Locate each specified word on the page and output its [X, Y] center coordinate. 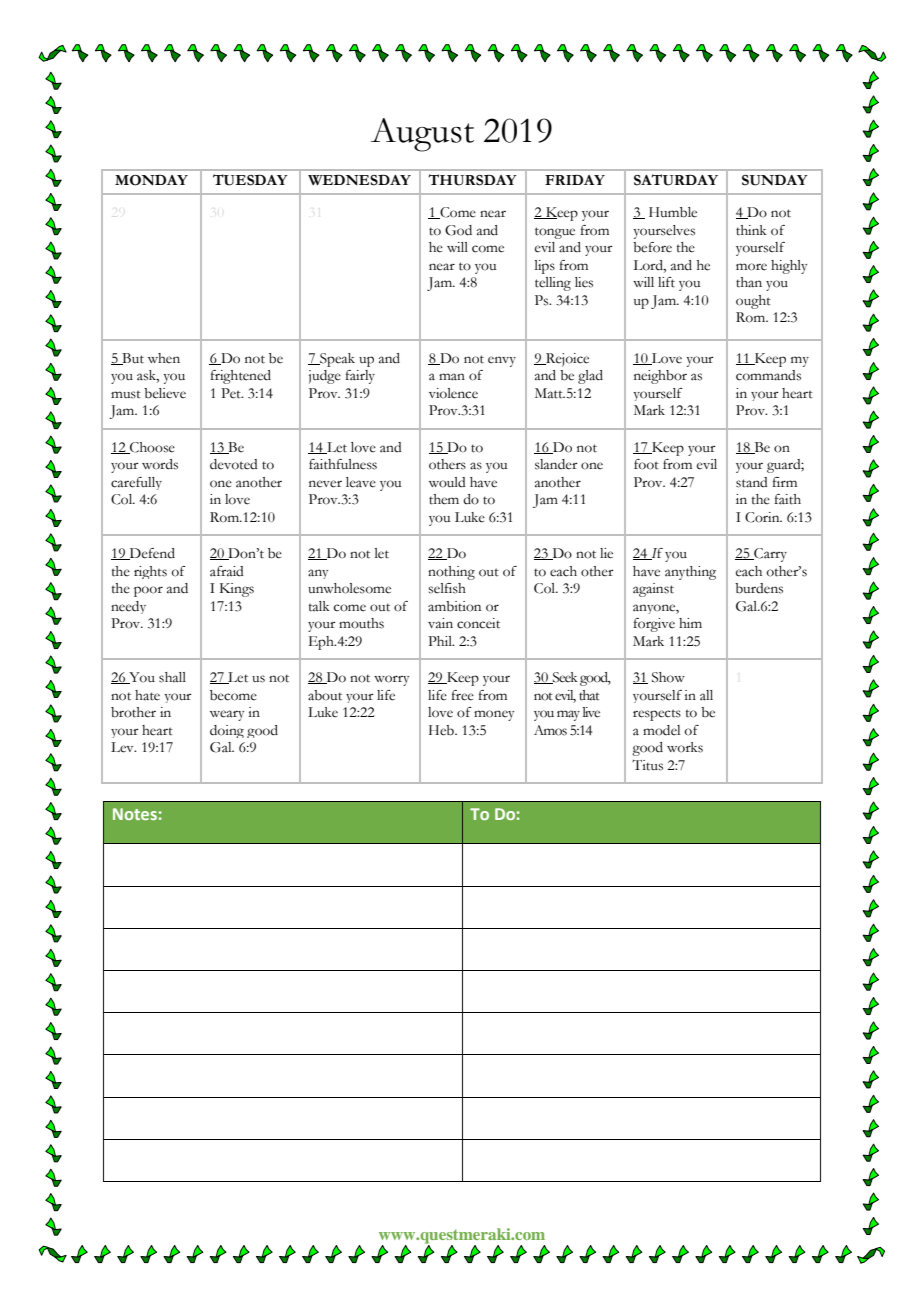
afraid [227, 571]
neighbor [660, 377]
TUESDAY [250, 180]
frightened [240, 377]
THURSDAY [472, 180]
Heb [442, 730]
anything [690, 573]
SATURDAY [676, 180]
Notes [135, 814]
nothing [451, 573]
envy [502, 361]
